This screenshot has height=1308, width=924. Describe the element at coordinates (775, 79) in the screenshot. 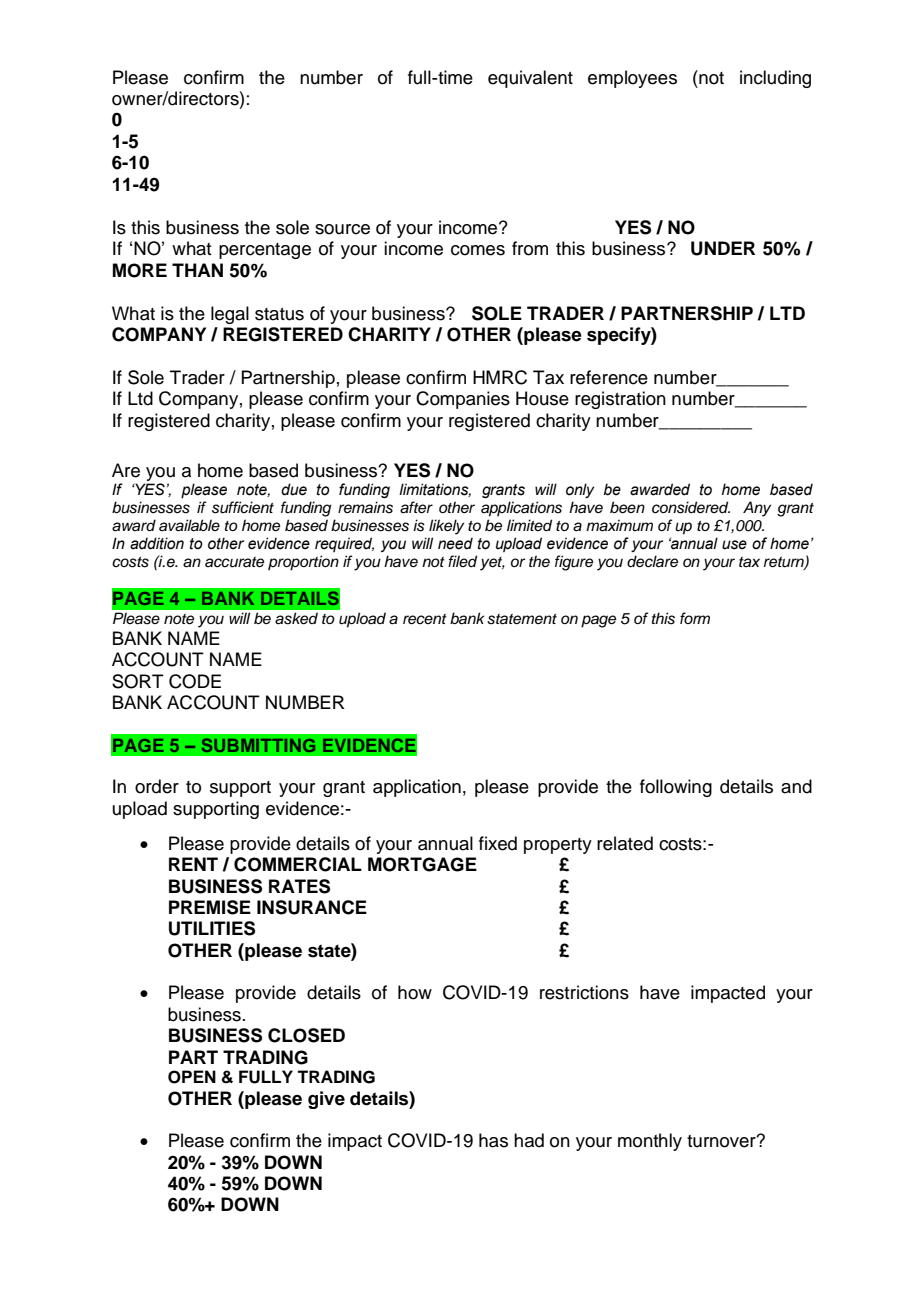

I see `including` at that location.
